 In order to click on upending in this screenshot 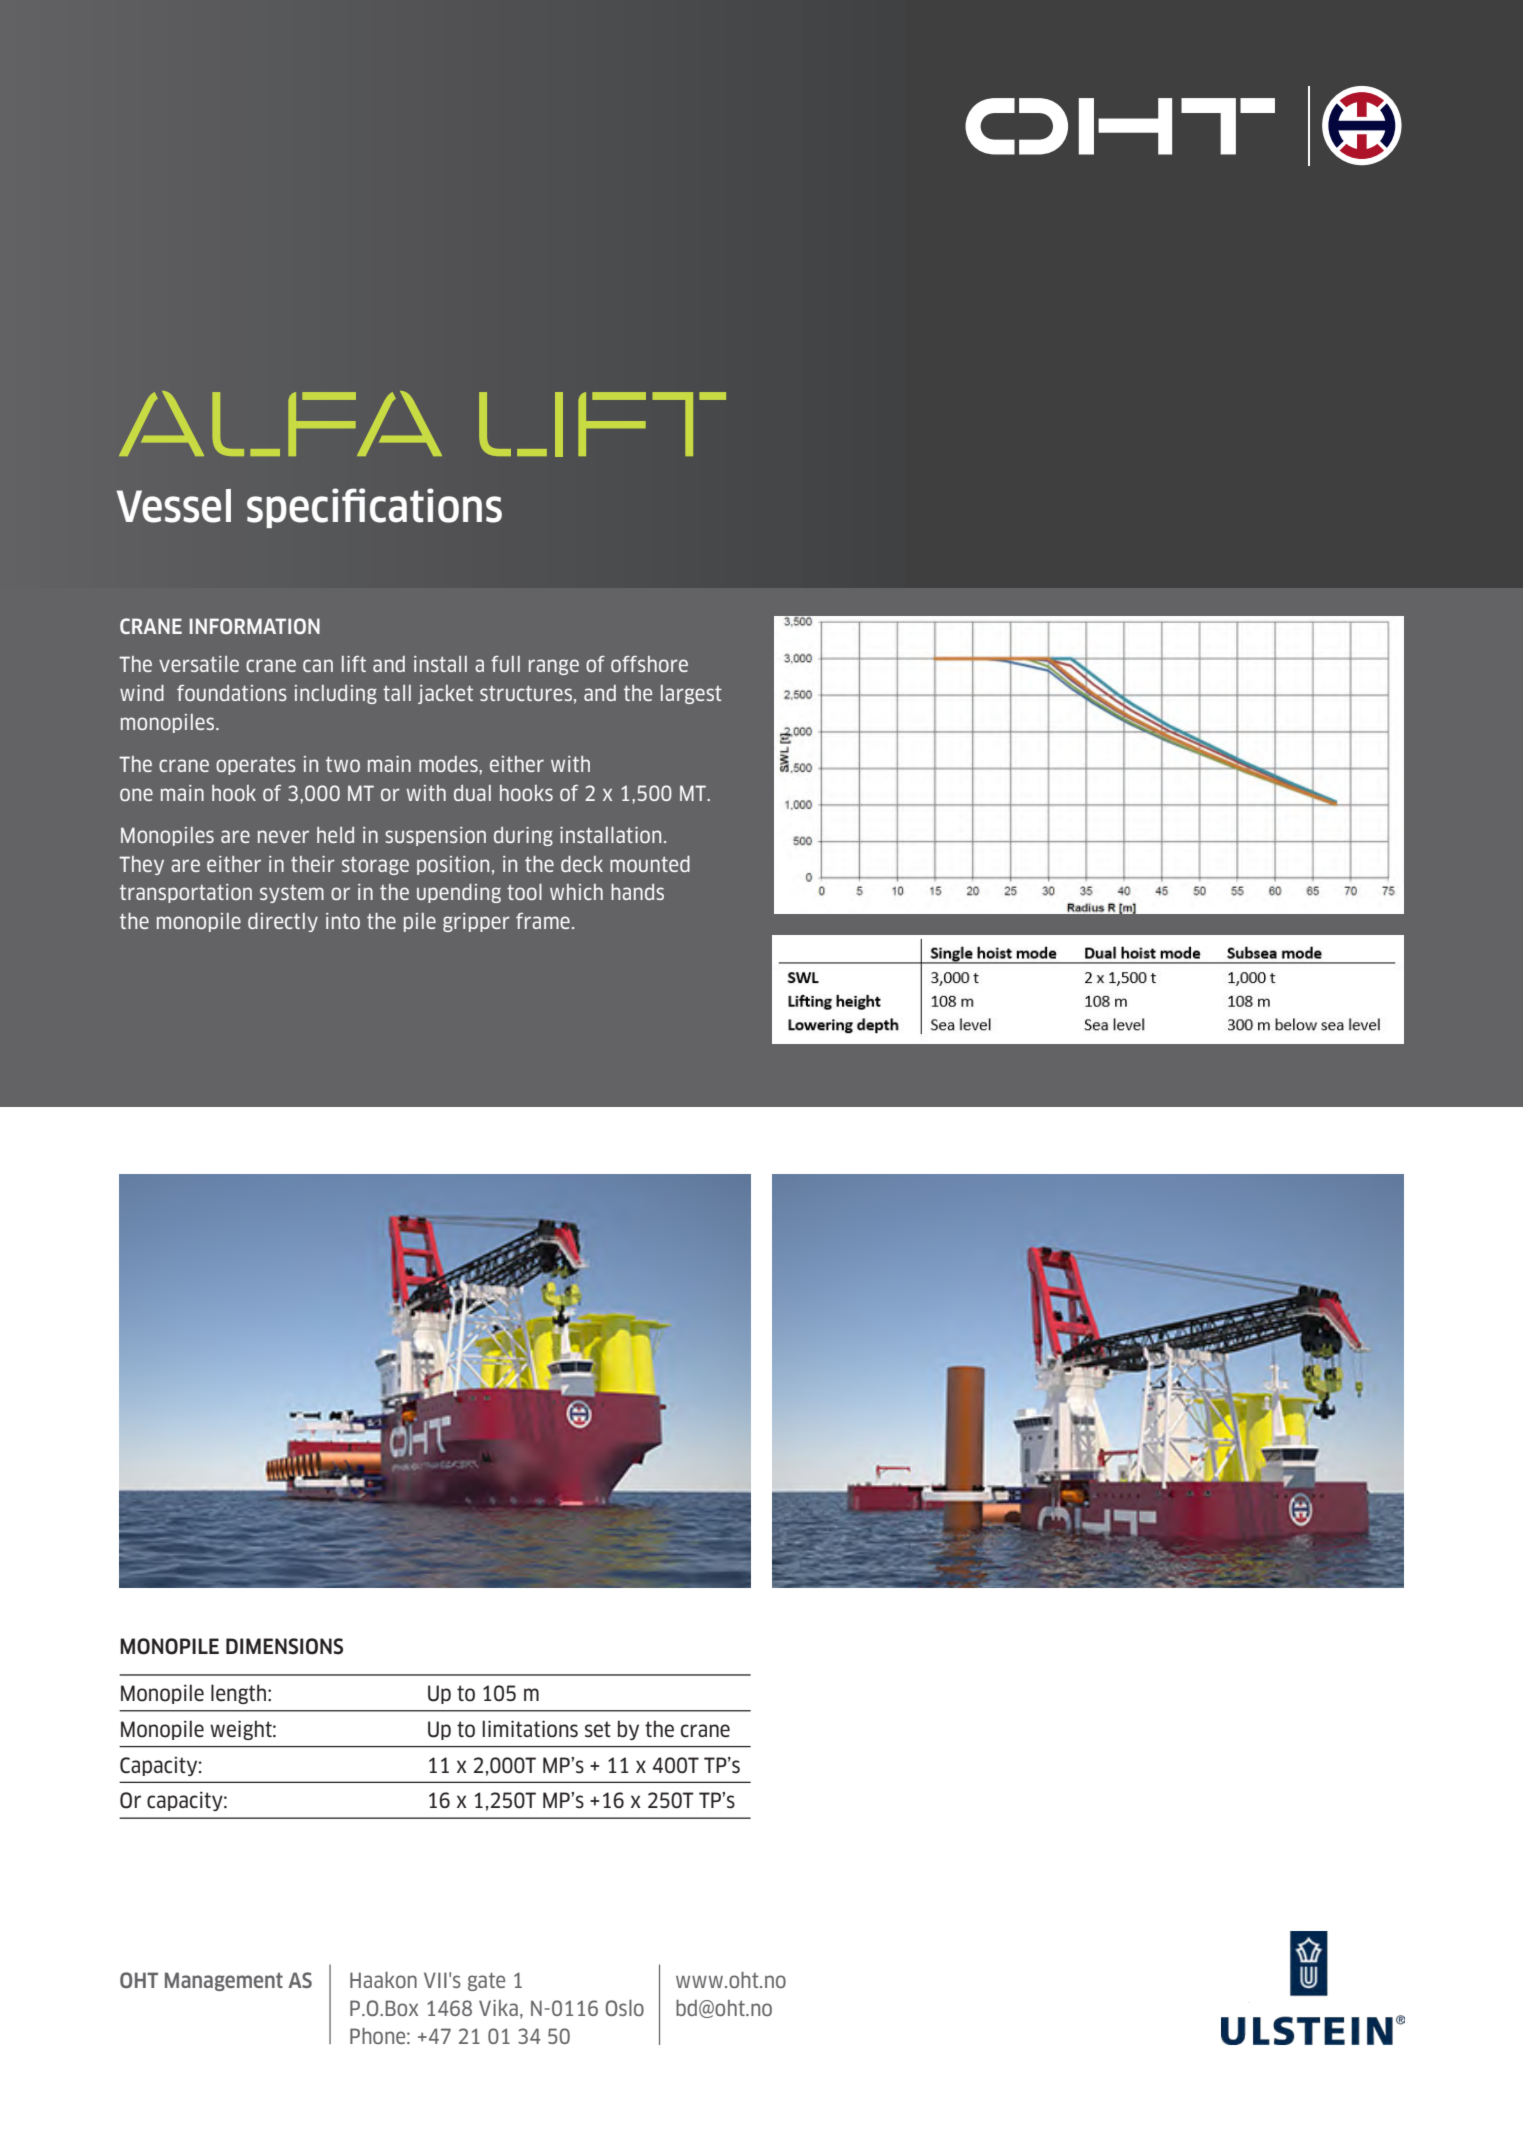, I will do `click(459, 893)`.
